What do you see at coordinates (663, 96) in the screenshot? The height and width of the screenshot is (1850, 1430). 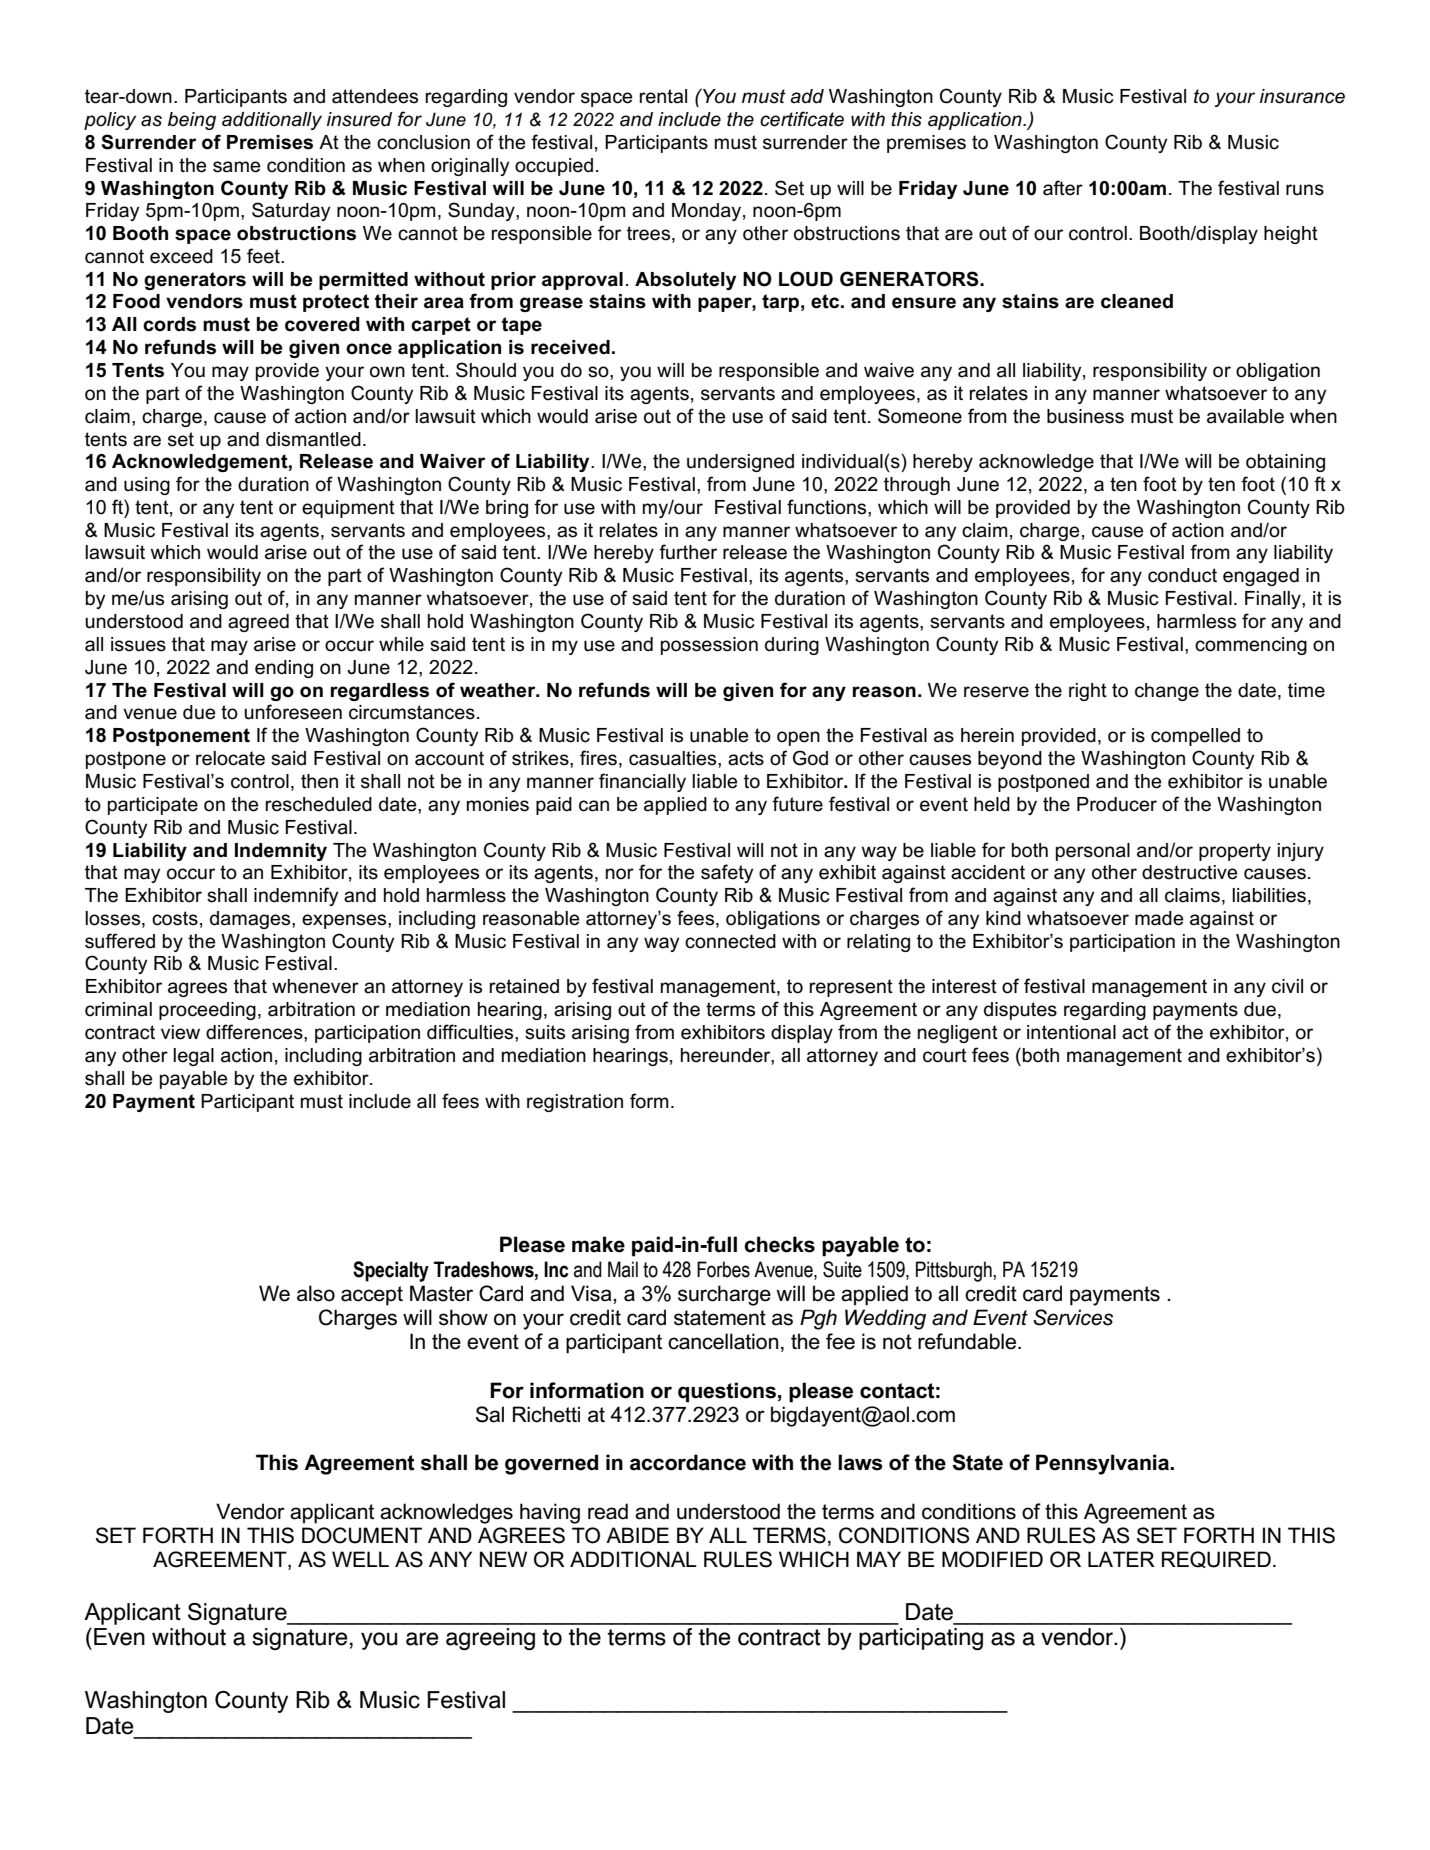 I see `rental` at bounding box center [663, 96].
